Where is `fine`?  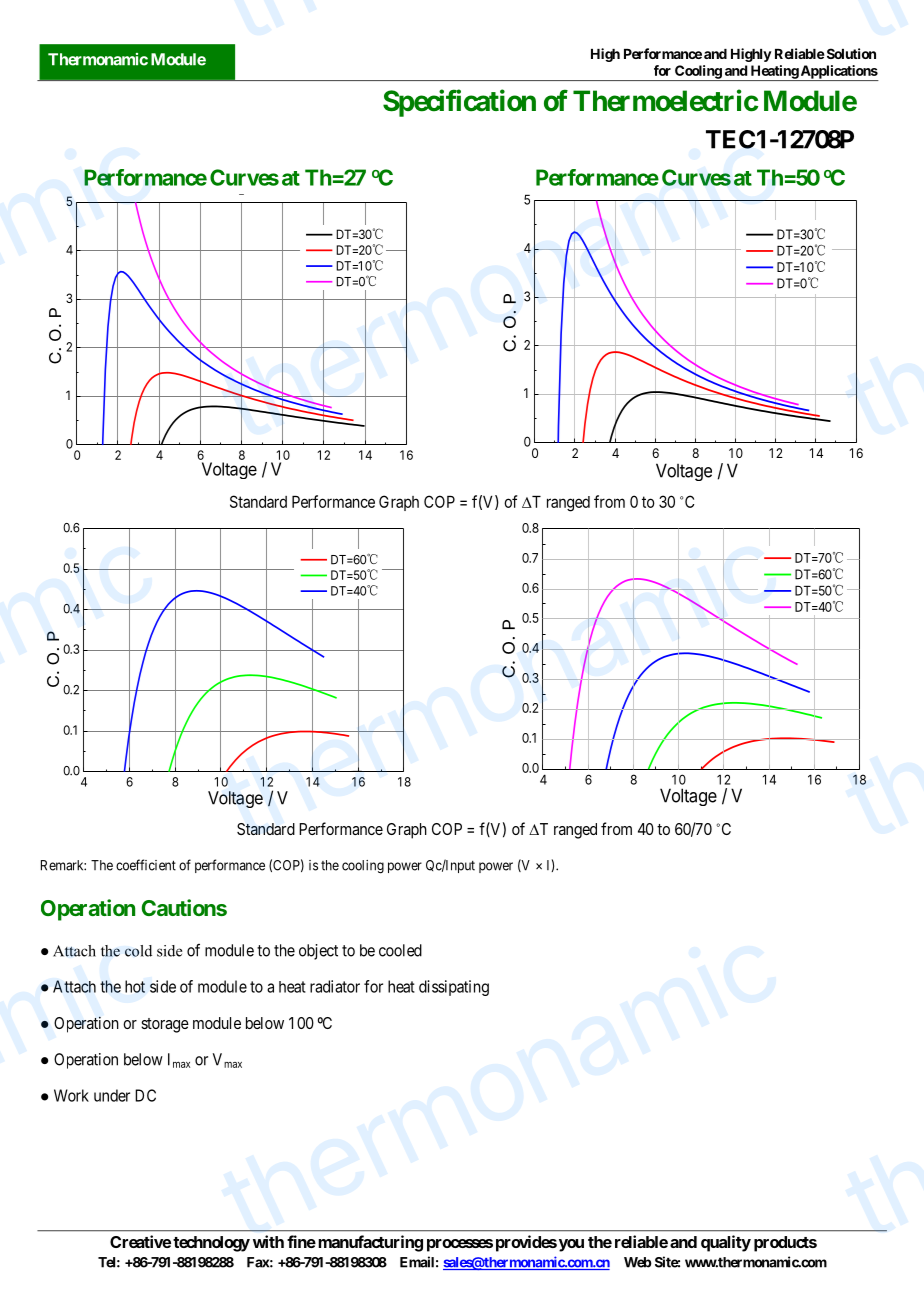 fine is located at coordinates (301, 1241).
